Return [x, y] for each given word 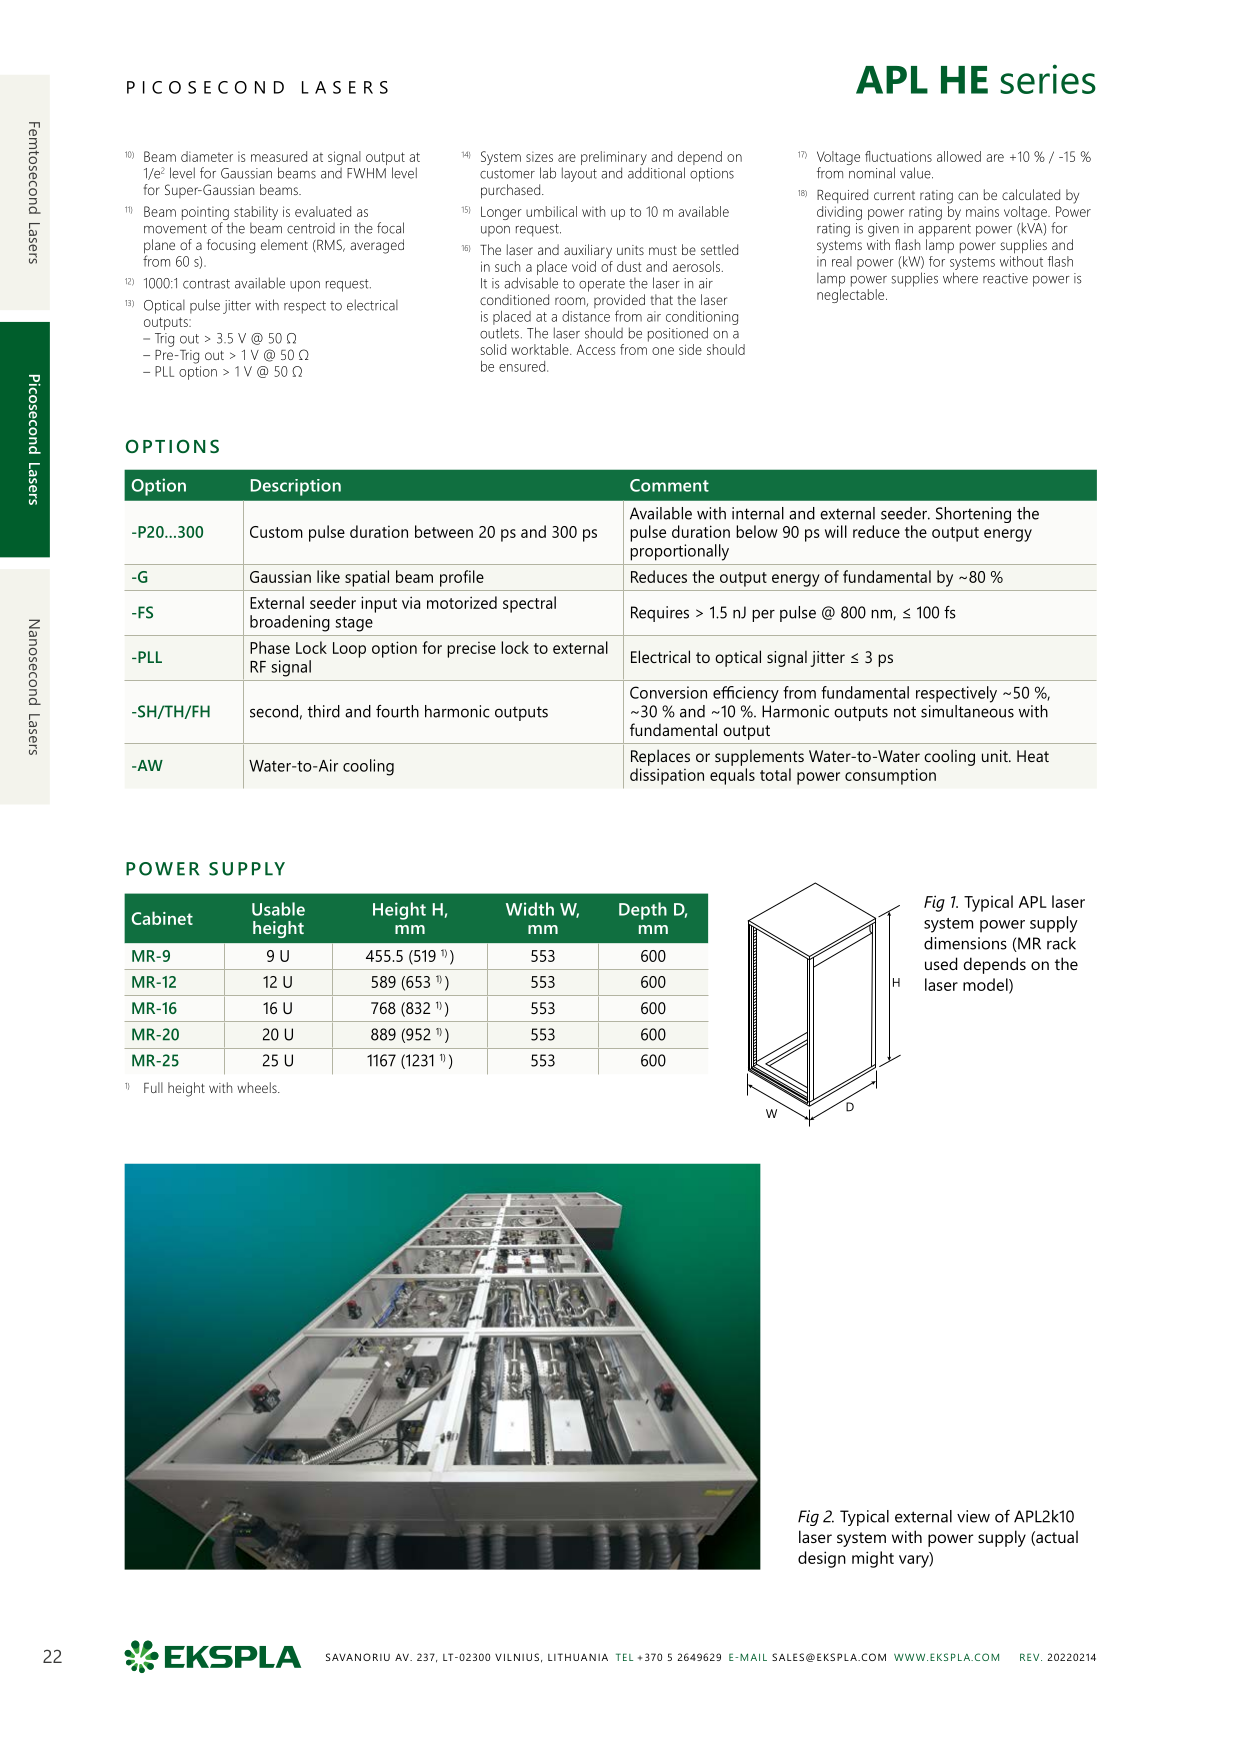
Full [153, 1087]
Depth [643, 911]
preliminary [615, 159]
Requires [660, 614]
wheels [258, 1087]
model [986, 985]
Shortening [973, 515]
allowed [959, 156]
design [822, 1559]
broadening [290, 623]
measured [279, 156]
